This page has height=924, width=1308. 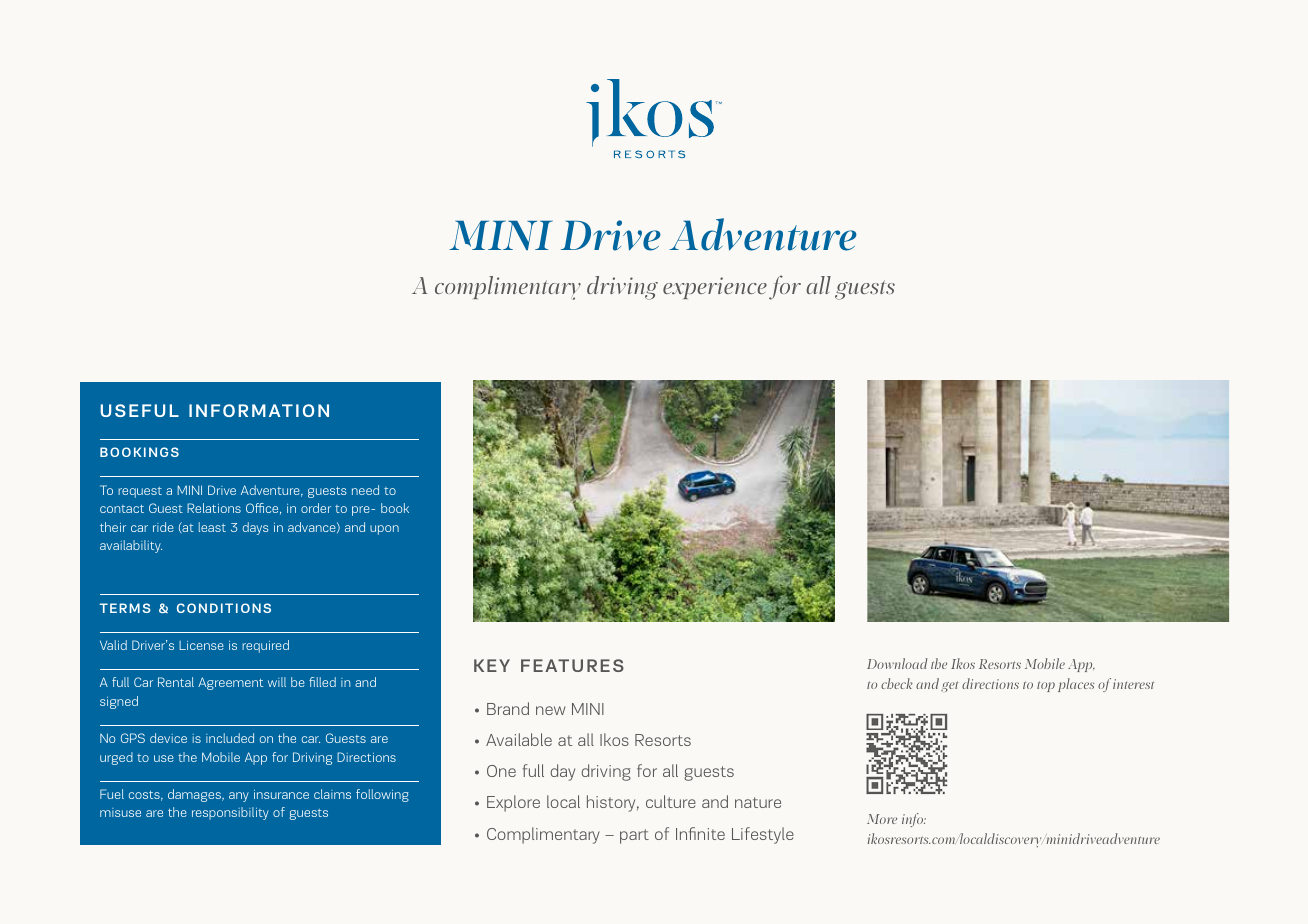 What do you see at coordinates (212, 527) in the page?
I see `least` at bounding box center [212, 527].
